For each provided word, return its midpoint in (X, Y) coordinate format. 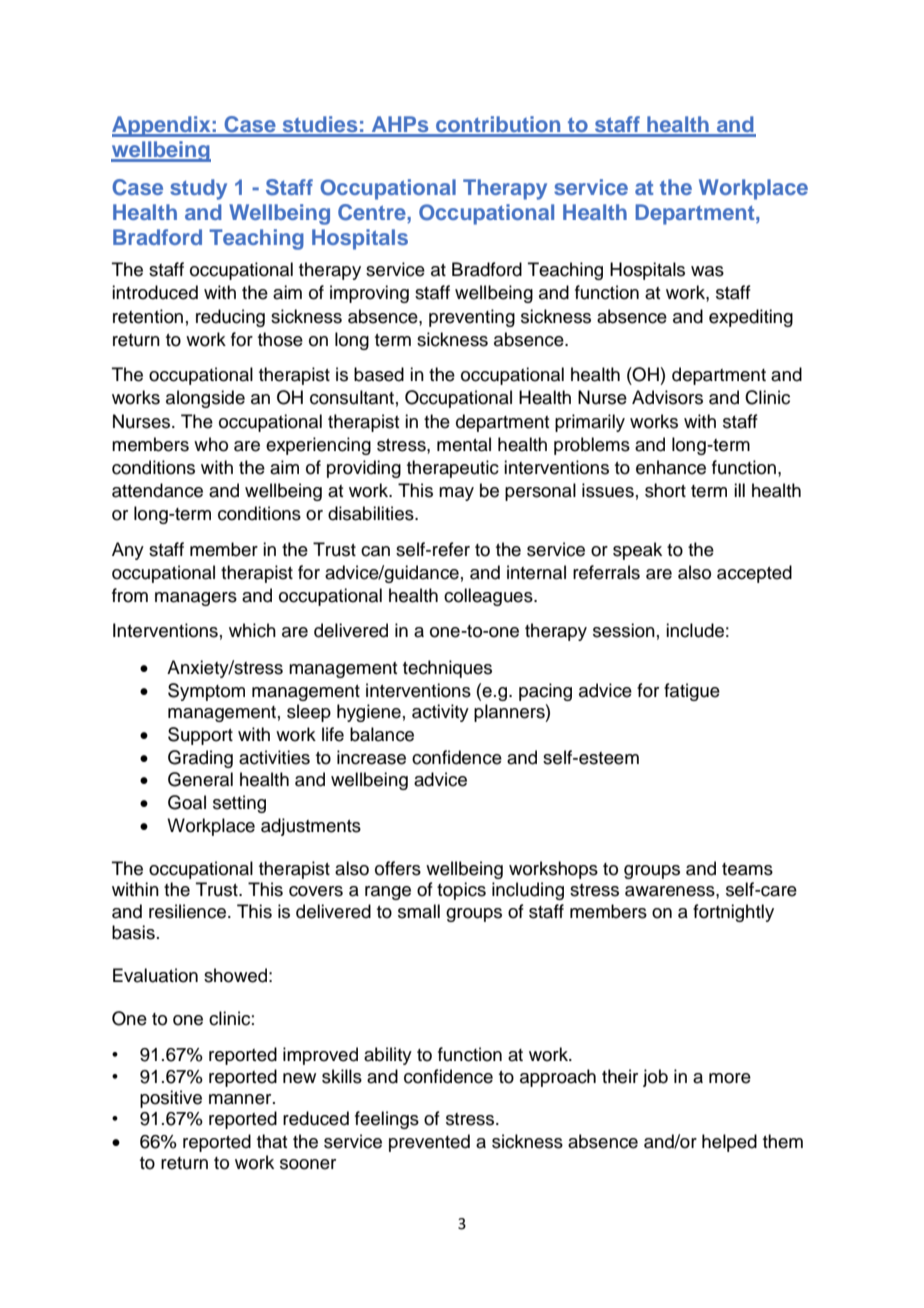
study (198, 189)
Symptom (206, 692)
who (211, 444)
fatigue (692, 692)
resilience (187, 911)
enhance (671, 467)
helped (729, 1143)
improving (369, 294)
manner (241, 1099)
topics (461, 891)
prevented (429, 1143)
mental (464, 444)
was (707, 271)
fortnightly (733, 913)
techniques (447, 669)
